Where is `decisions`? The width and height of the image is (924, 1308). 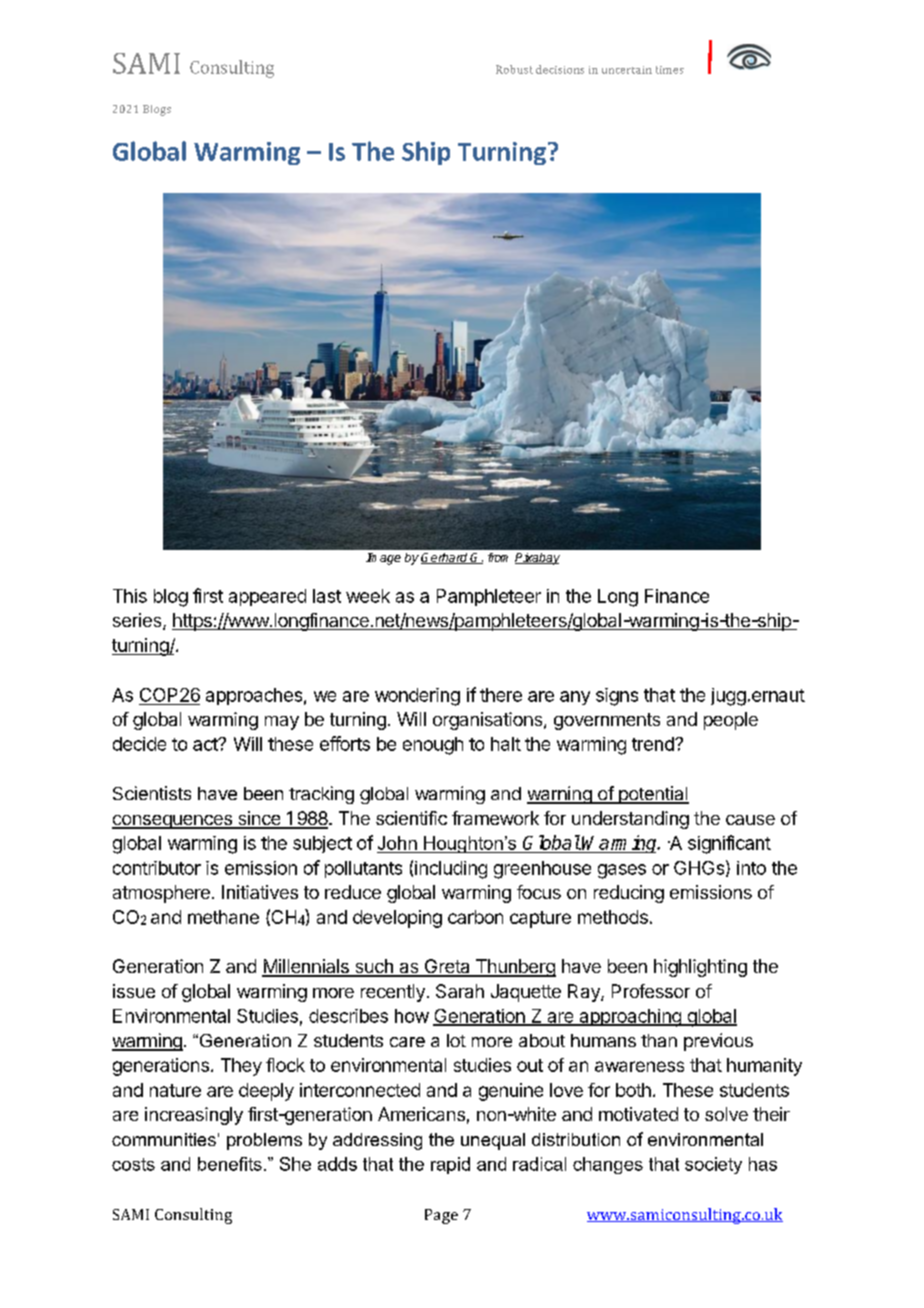
decisions is located at coordinates (560, 69).
